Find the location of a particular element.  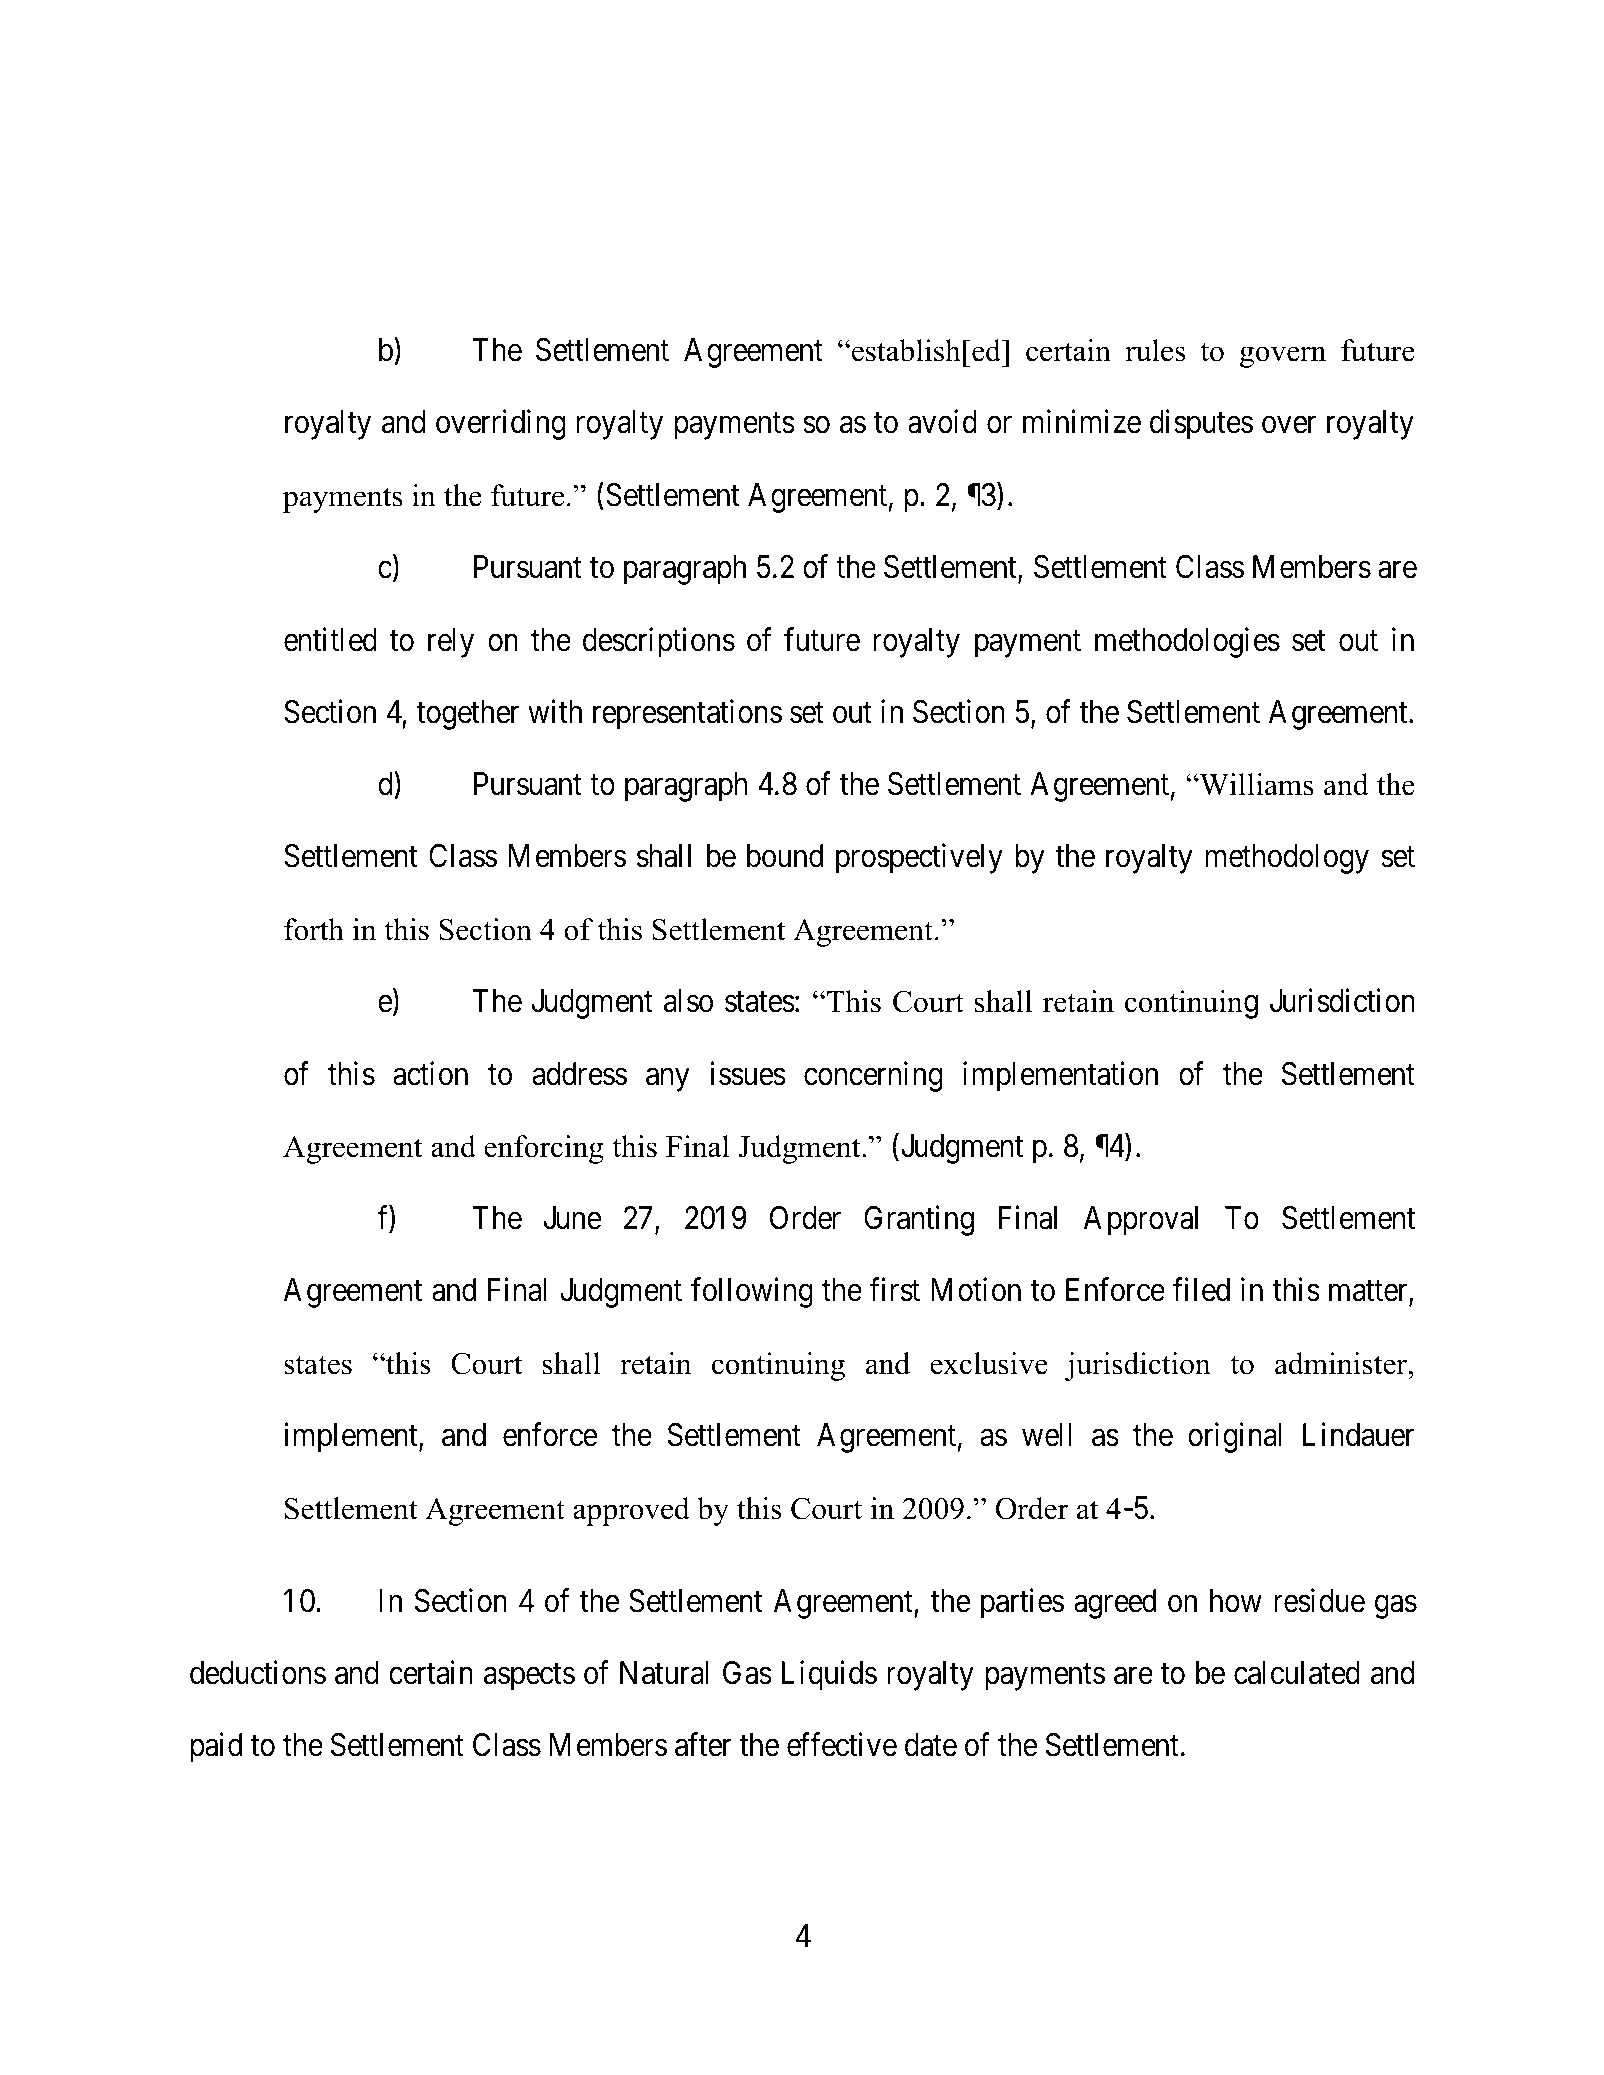

Granting is located at coordinates (919, 1221).
